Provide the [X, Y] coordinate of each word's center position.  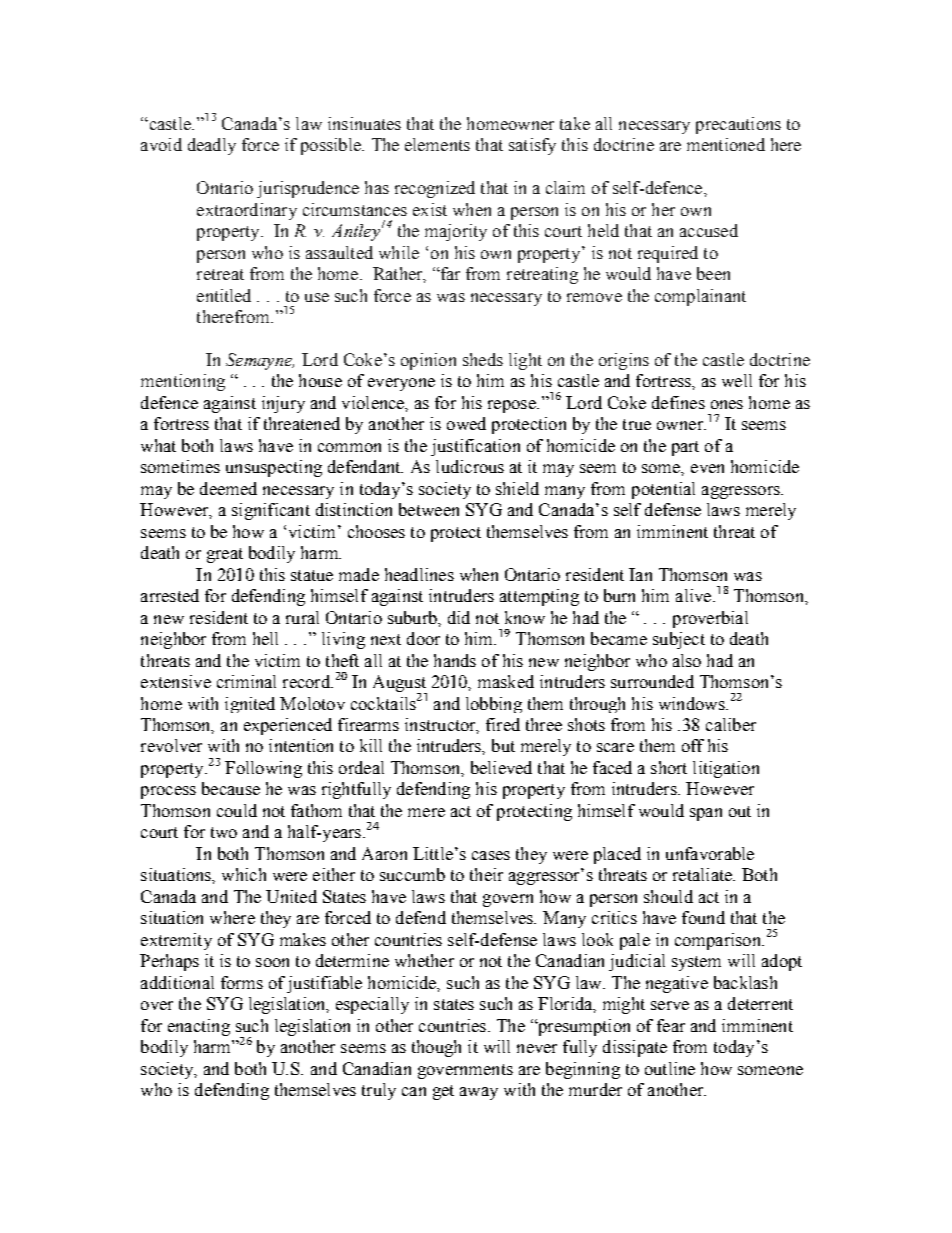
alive [695, 595]
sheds [483, 359]
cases [491, 855]
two [224, 832]
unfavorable [710, 853]
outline [670, 1068]
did [459, 617]
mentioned [726, 144]
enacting [199, 1027]
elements [437, 144]
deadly [212, 146]
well [737, 380]
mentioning [183, 382]
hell [265, 638]
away [479, 1093]
